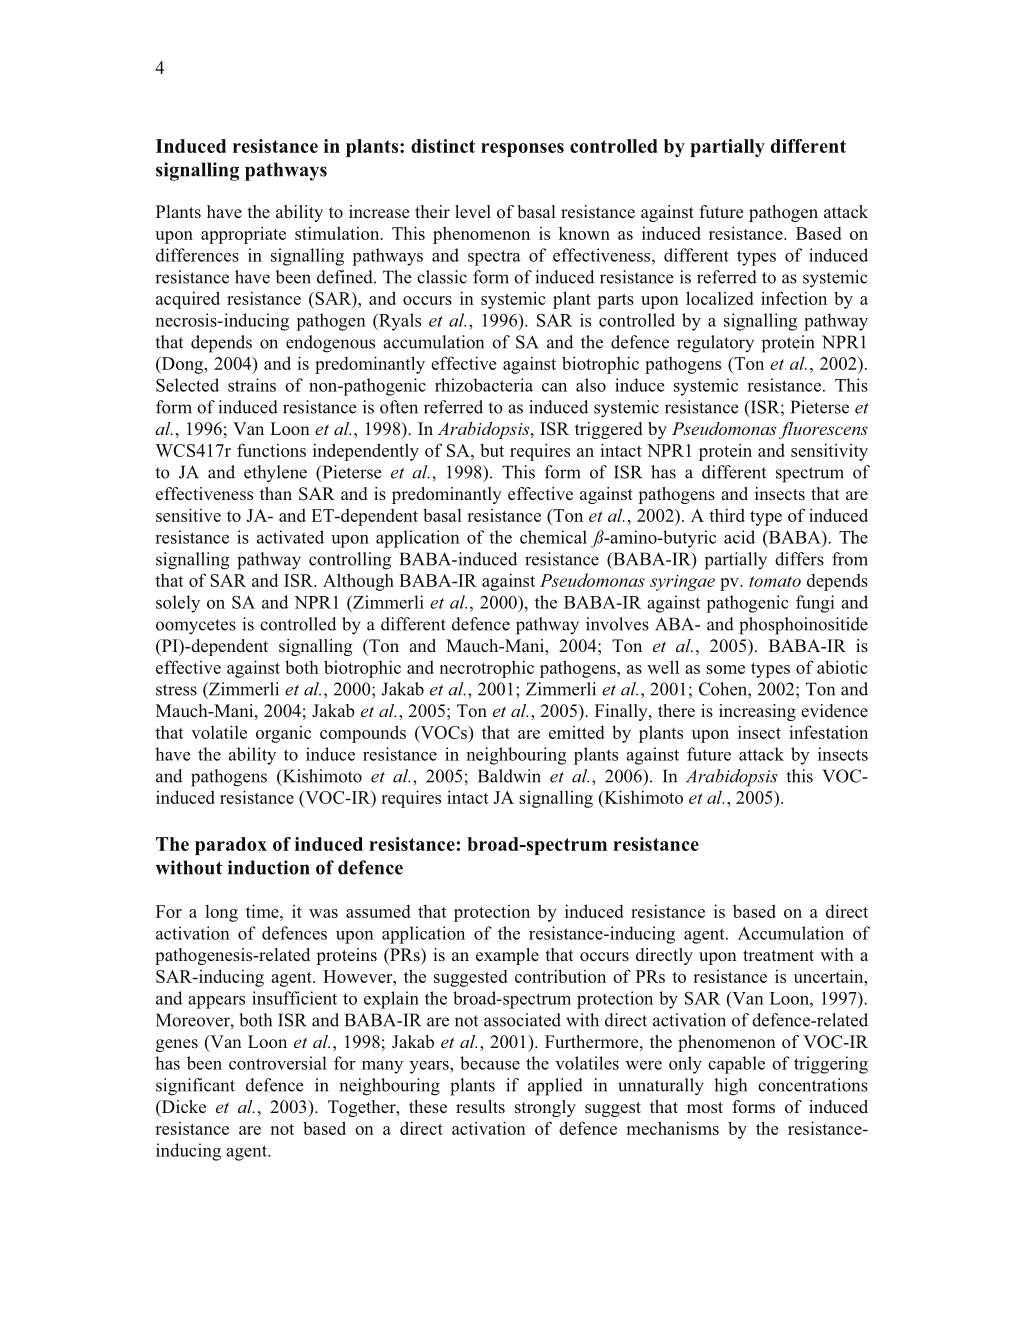 This page has width=1023, height=1324. I want to click on responses, so click(522, 150).
